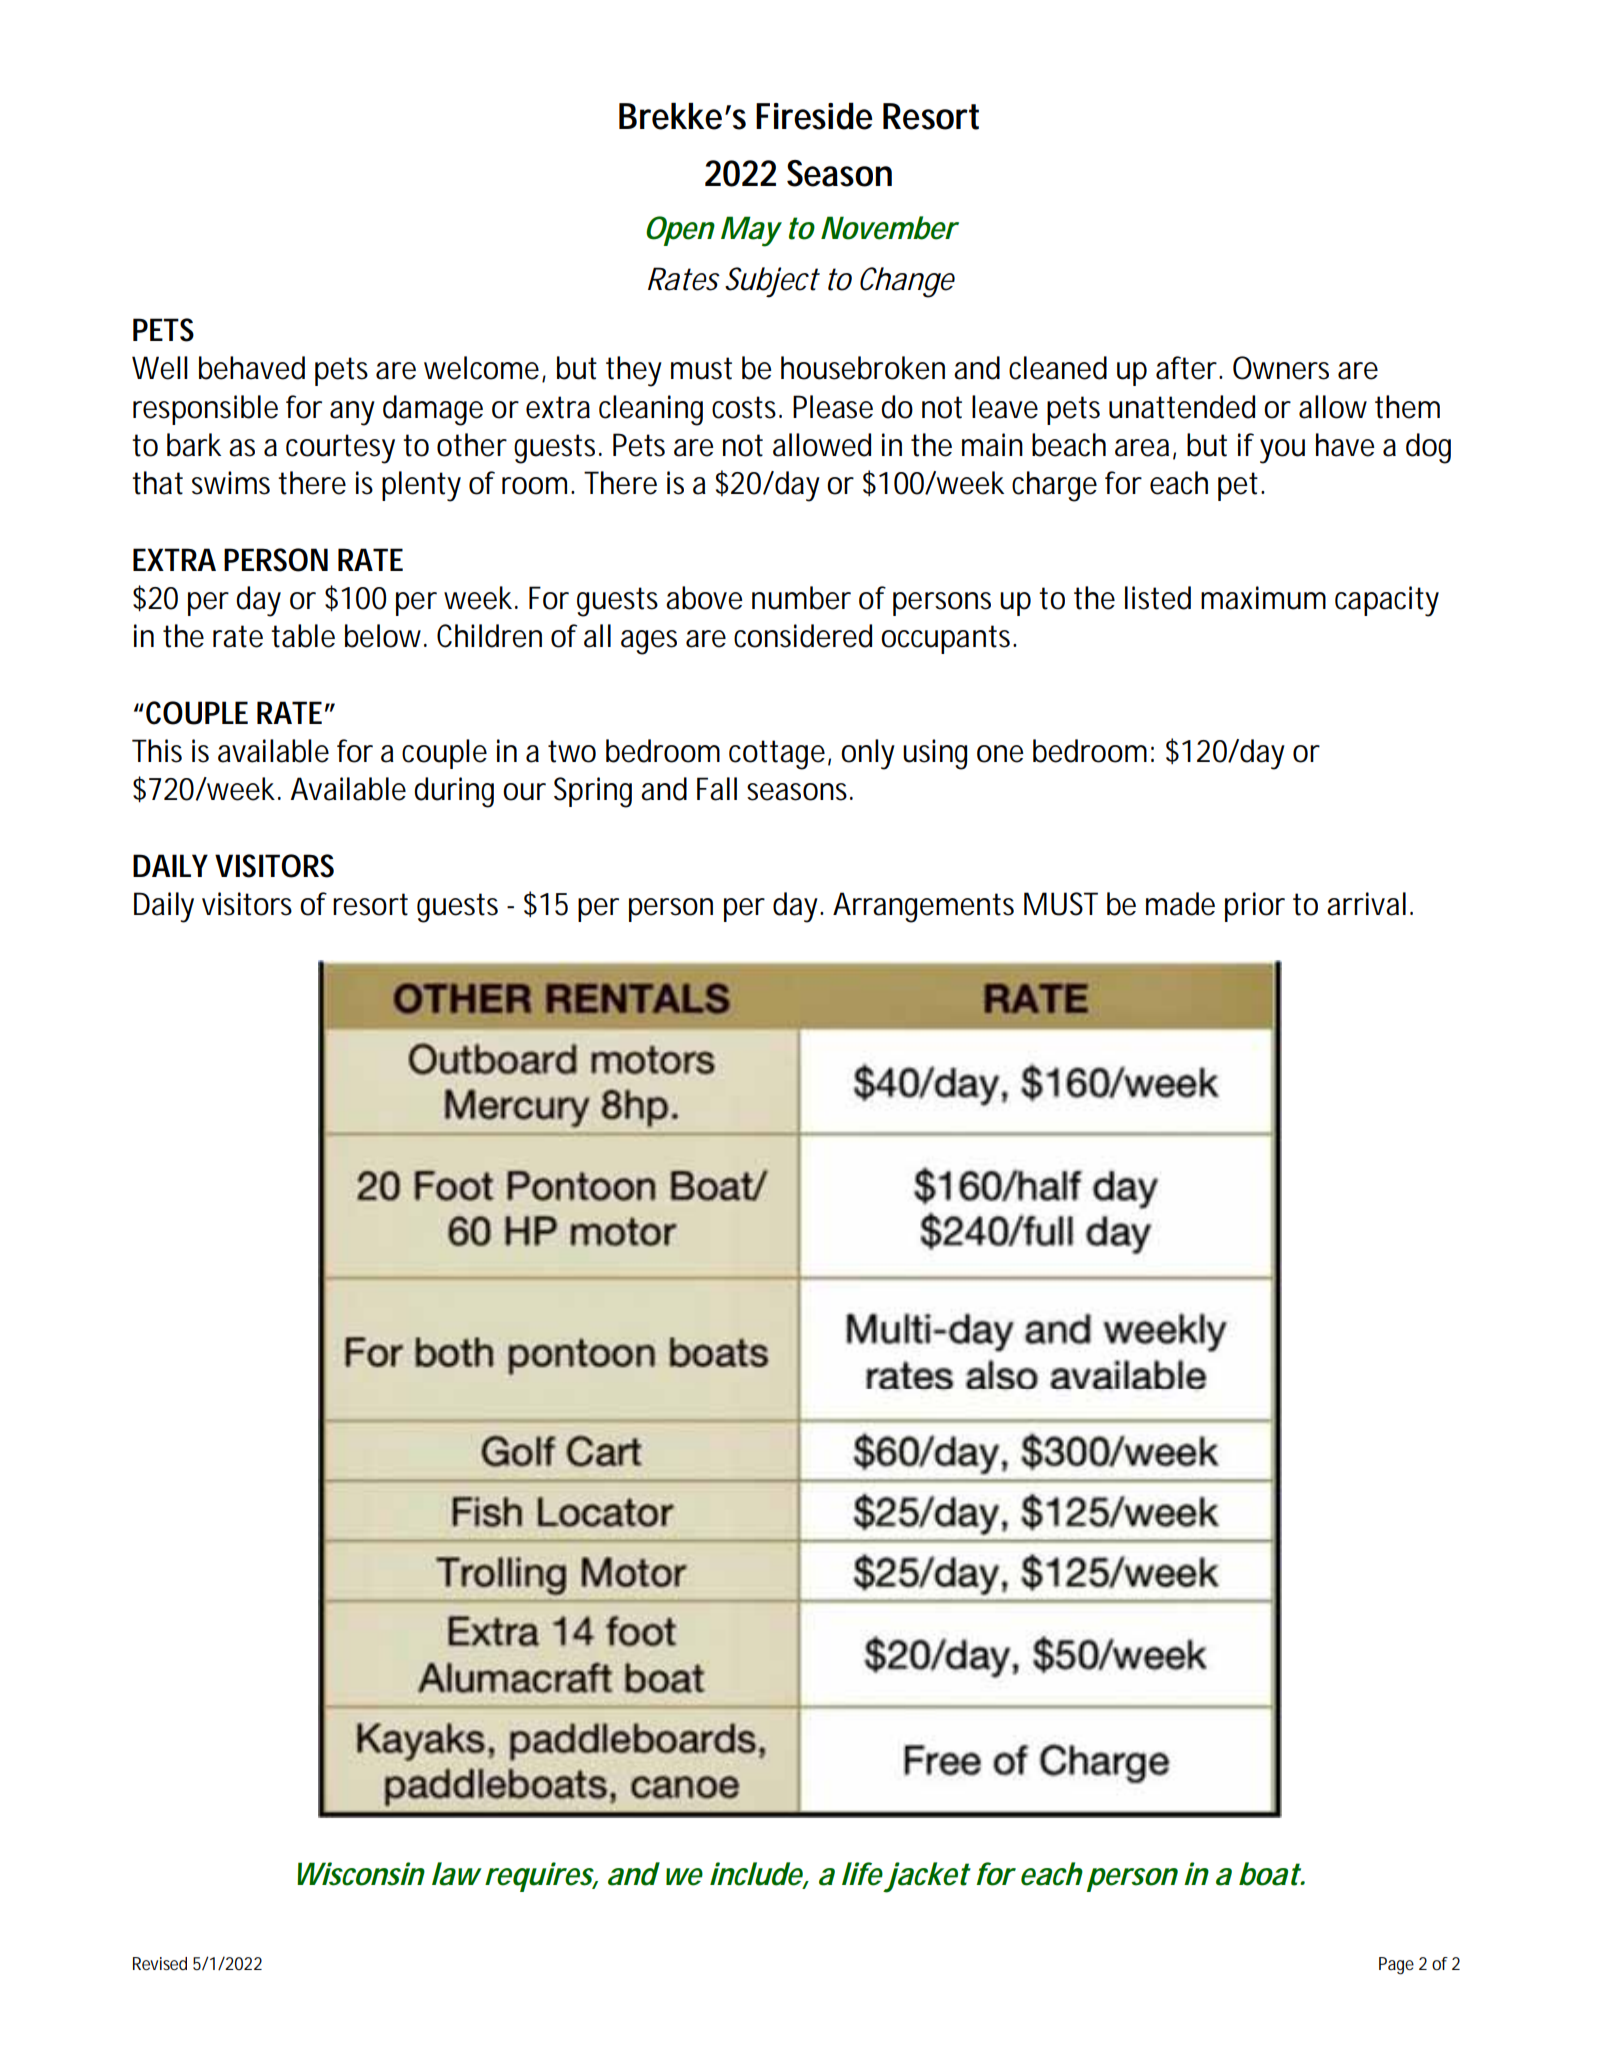 This screenshot has height=2069, width=1599. What do you see at coordinates (1255, 907) in the screenshot?
I see `prior` at bounding box center [1255, 907].
